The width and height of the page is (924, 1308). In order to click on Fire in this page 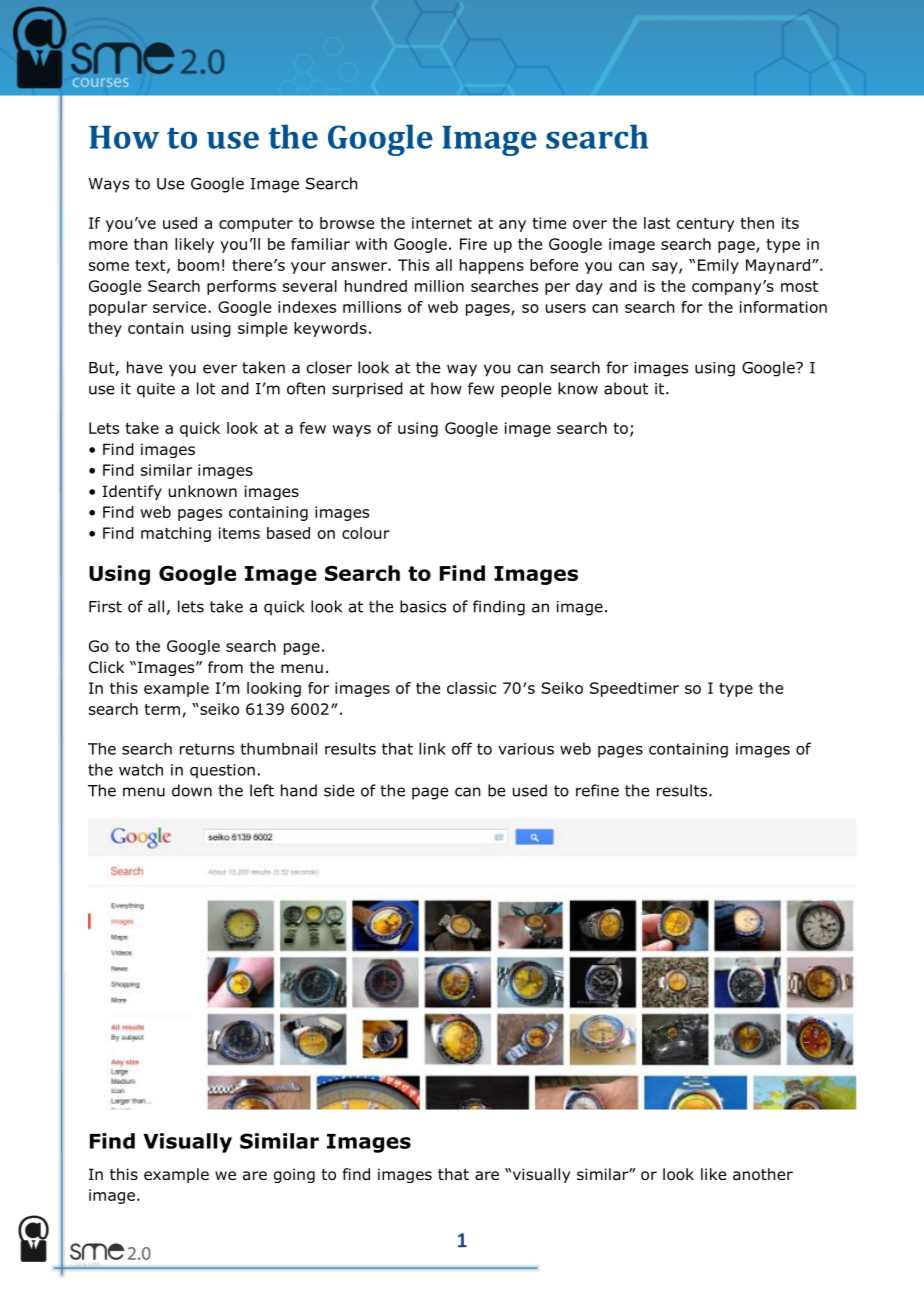, I will do `click(473, 244)`.
